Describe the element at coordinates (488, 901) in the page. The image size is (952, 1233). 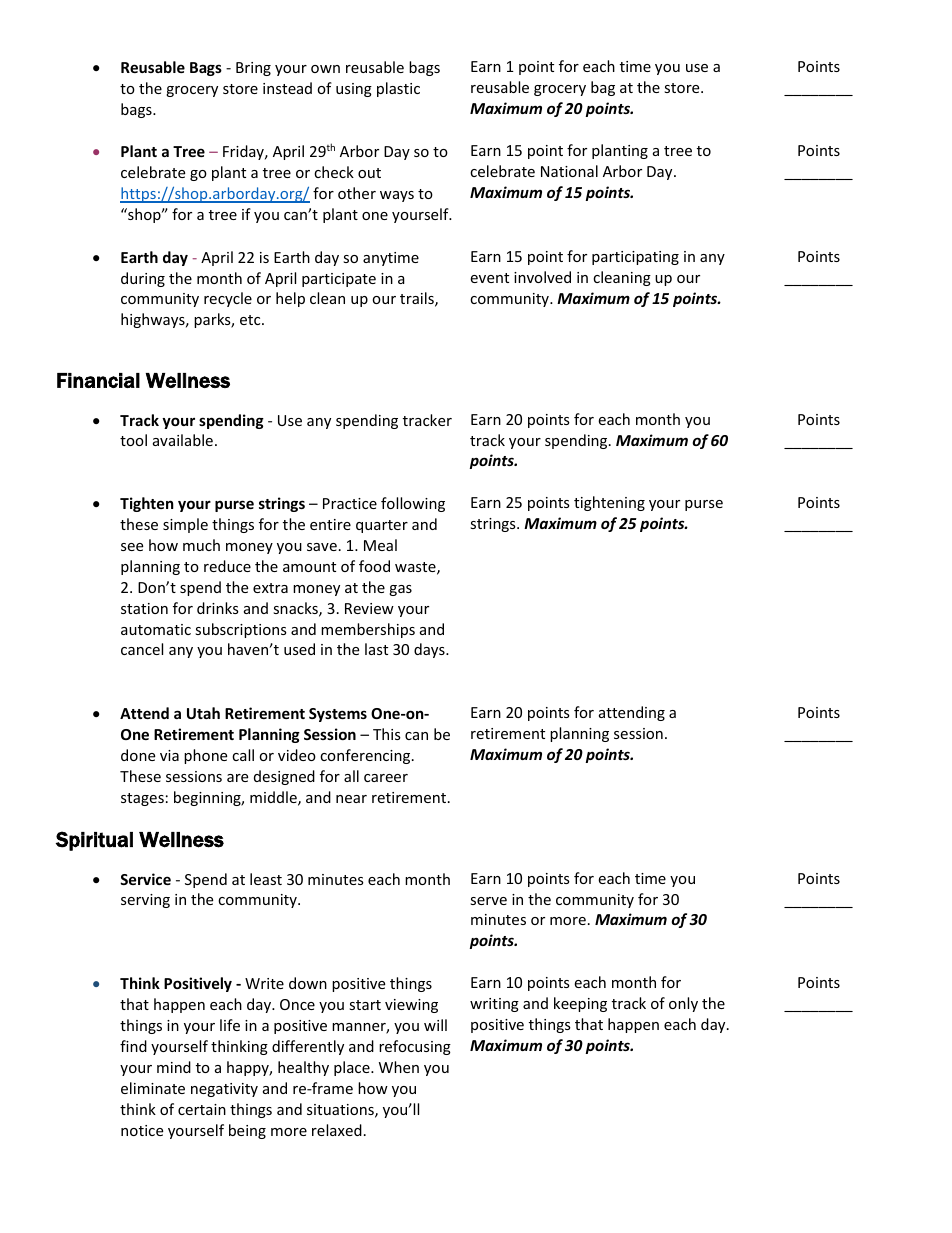
I see `serve` at that location.
